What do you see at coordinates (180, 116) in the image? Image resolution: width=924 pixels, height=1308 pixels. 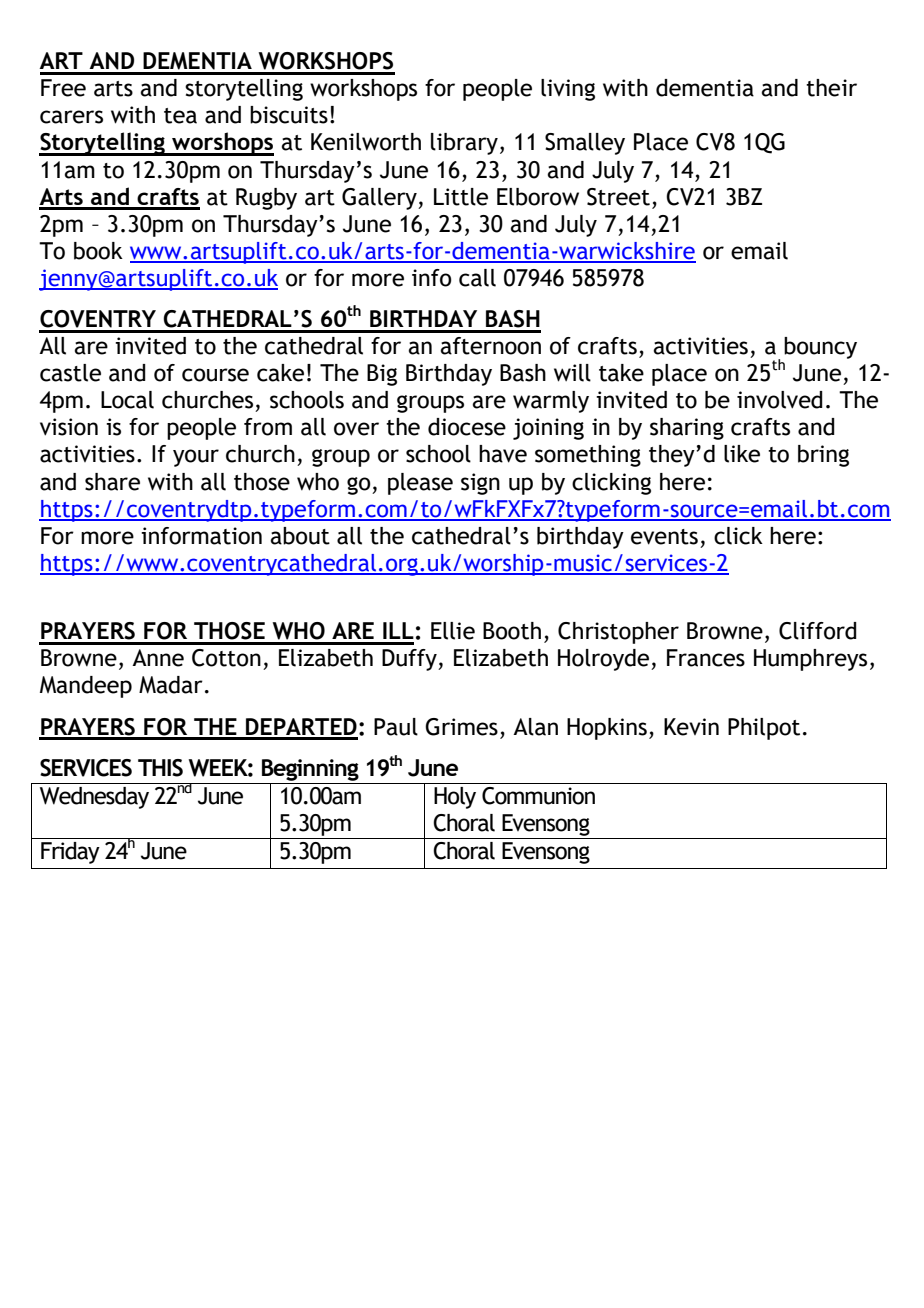 I see `tea` at bounding box center [180, 116].
